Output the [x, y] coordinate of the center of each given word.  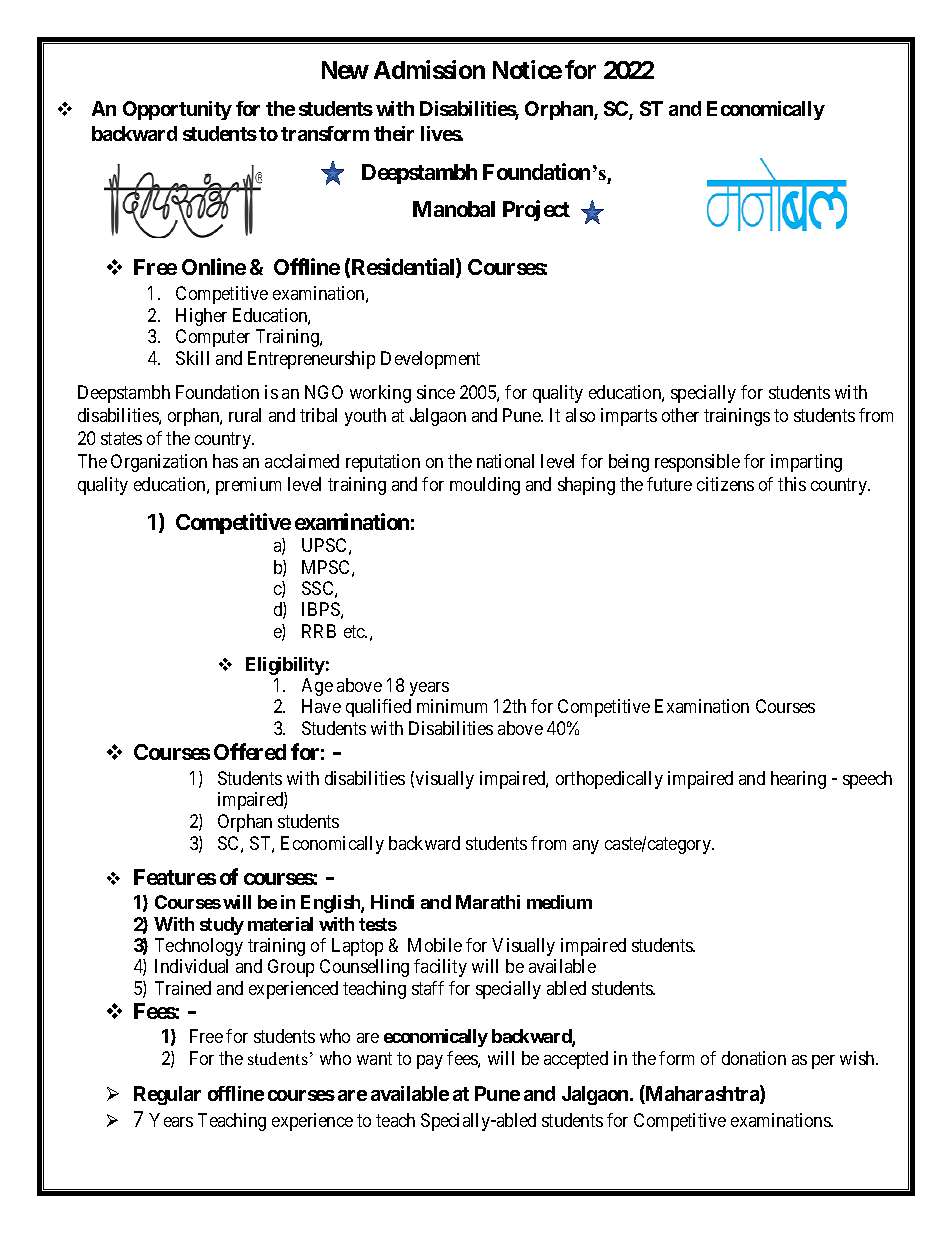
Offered [250, 751]
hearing [798, 780]
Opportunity [177, 110]
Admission [429, 69]
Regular [167, 1095]
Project [536, 210]
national [505, 461]
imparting [806, 463]
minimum [452, 706]
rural [245, 415]
